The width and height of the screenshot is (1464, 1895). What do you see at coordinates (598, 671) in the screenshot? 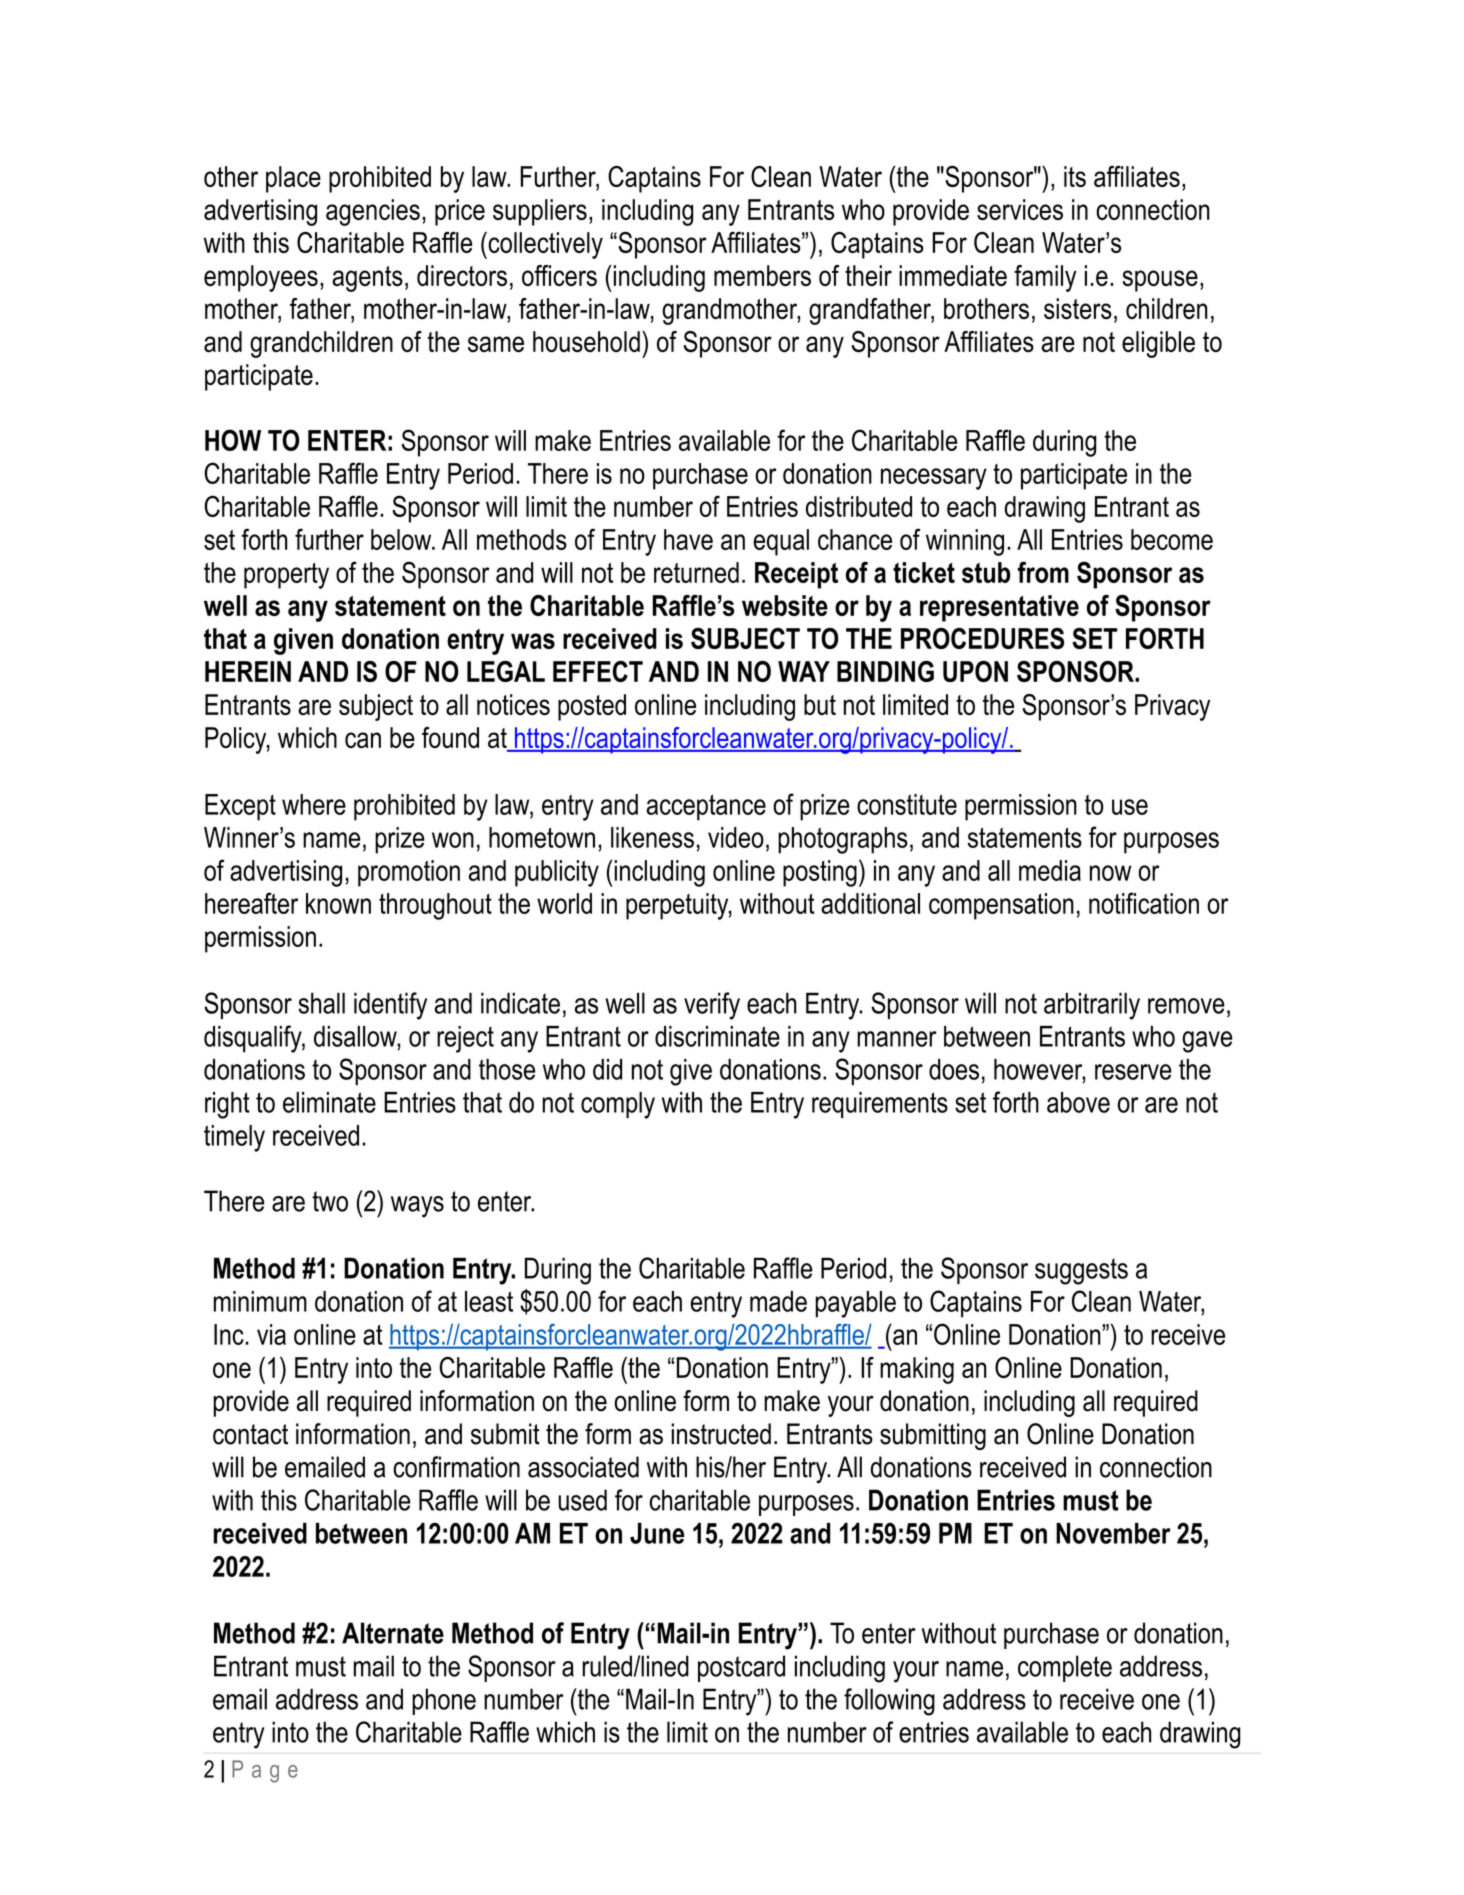
I see `EFFECT` at bounding box center [598, 671].
